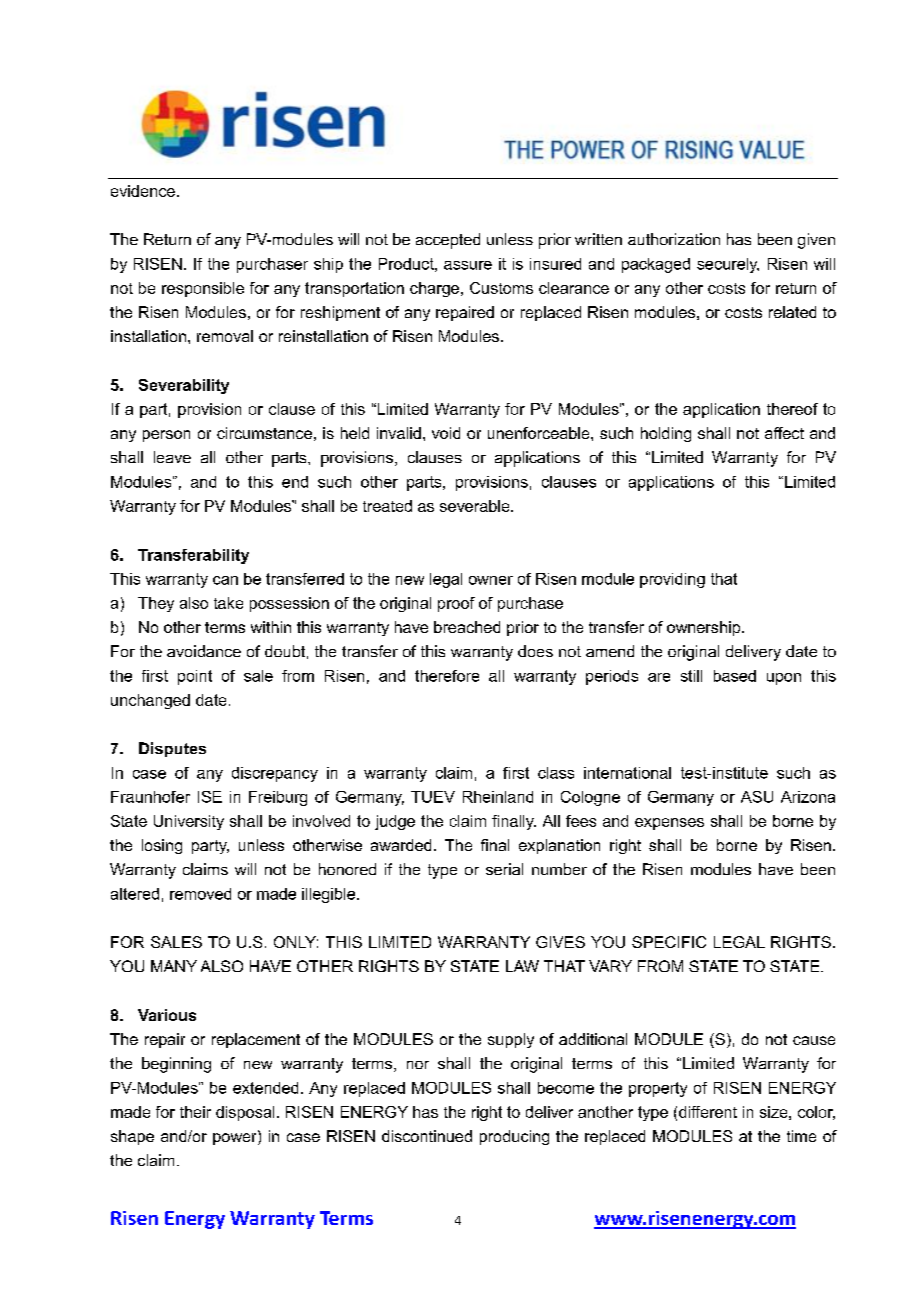 This document has width=924, height=1308. What do you see at coordinates (674, 239) in the document?
I see `authorization` at bounding box center [674, 239].
